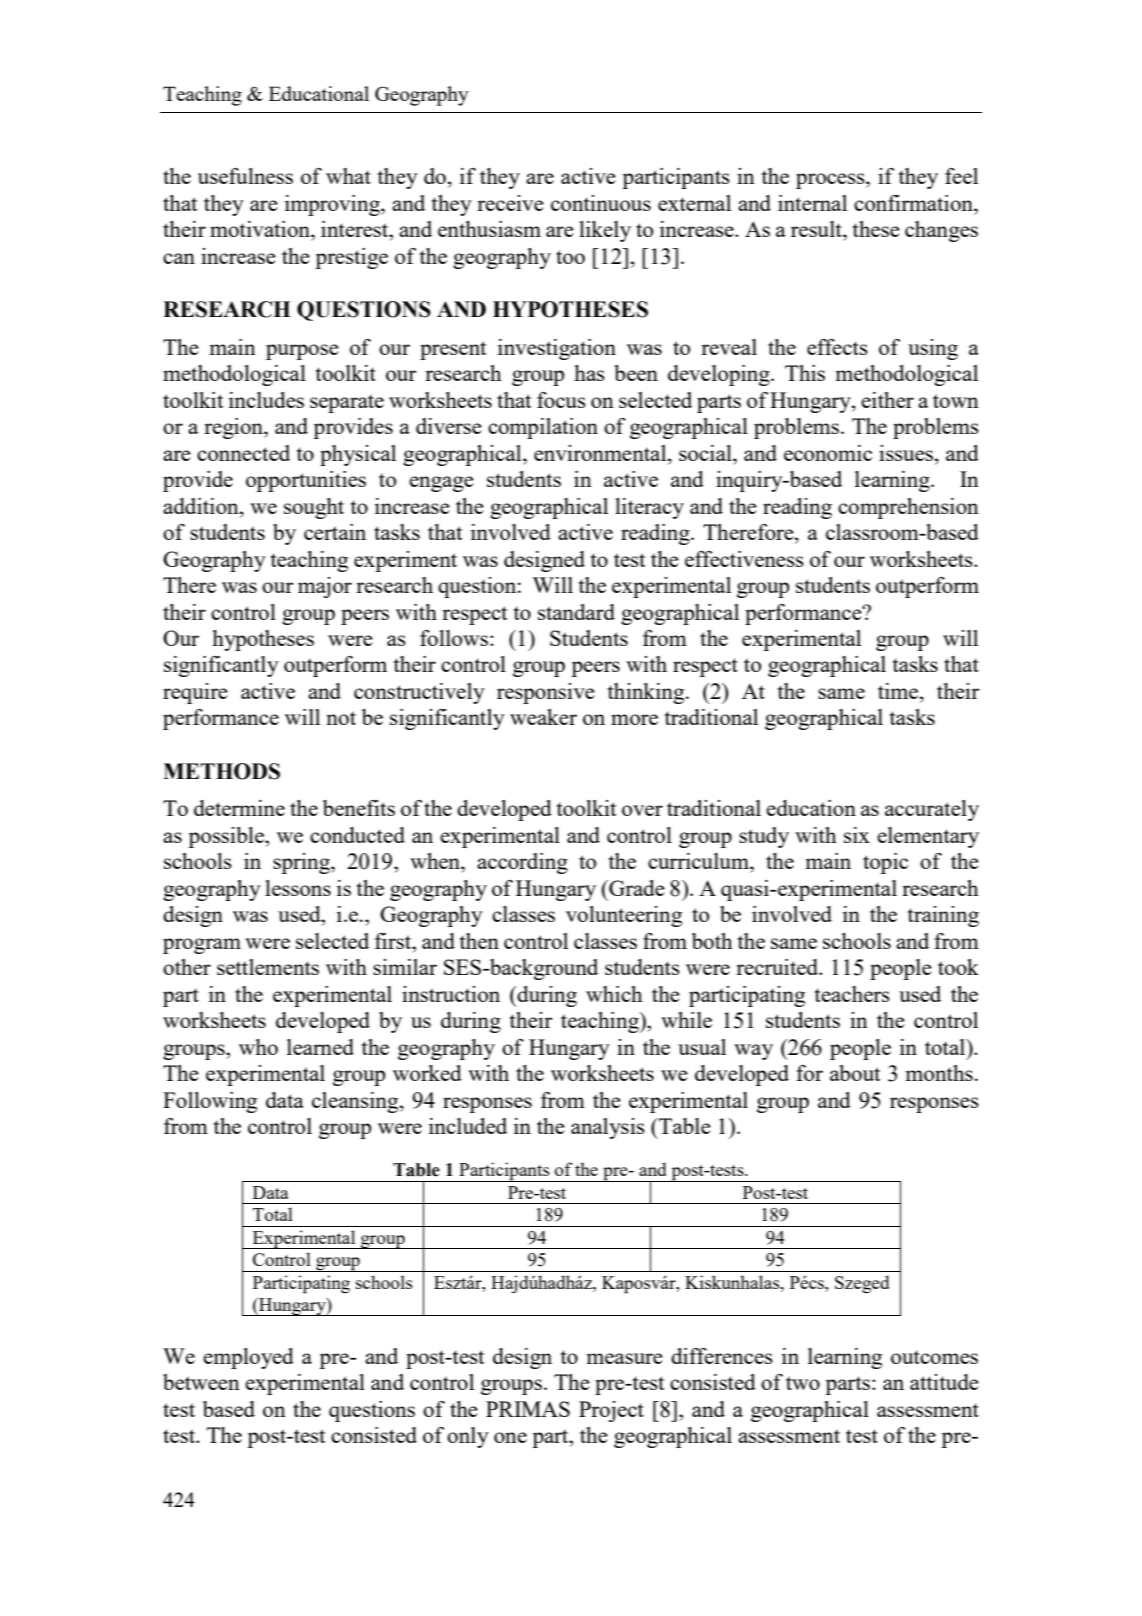 Image resolution: width=1142 pixels, height=1616 pixels. Describe the element at coordinates (857, 835) in the document. I see `six` at that location.
